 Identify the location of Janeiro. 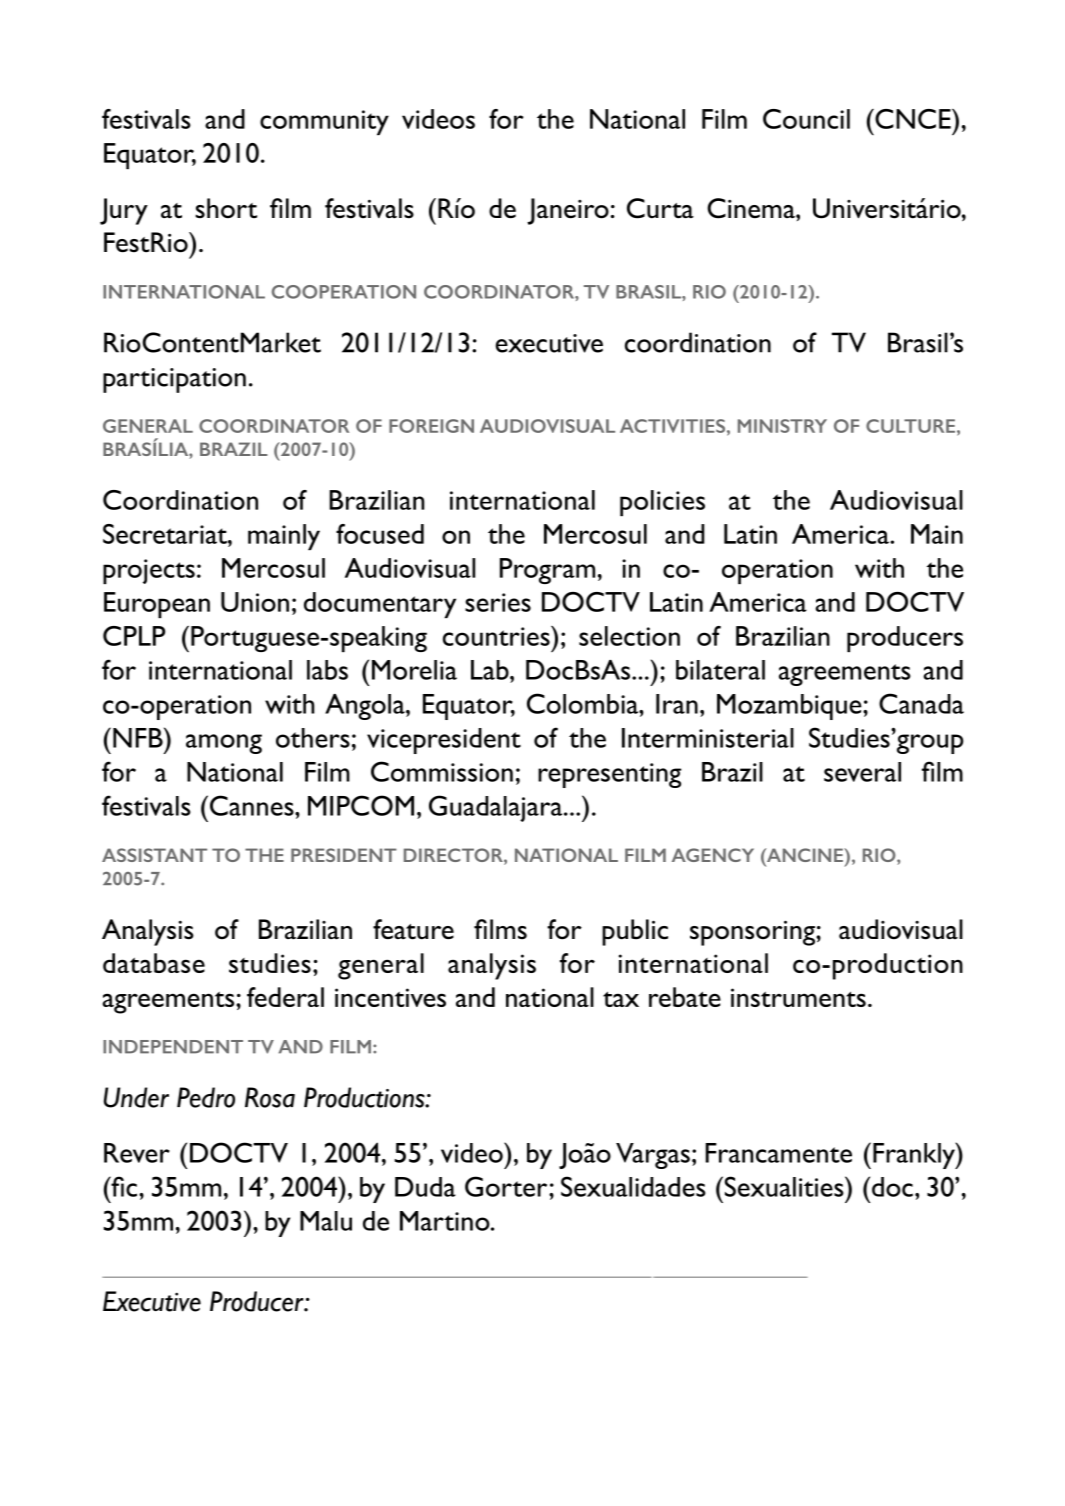
(568, 211).
